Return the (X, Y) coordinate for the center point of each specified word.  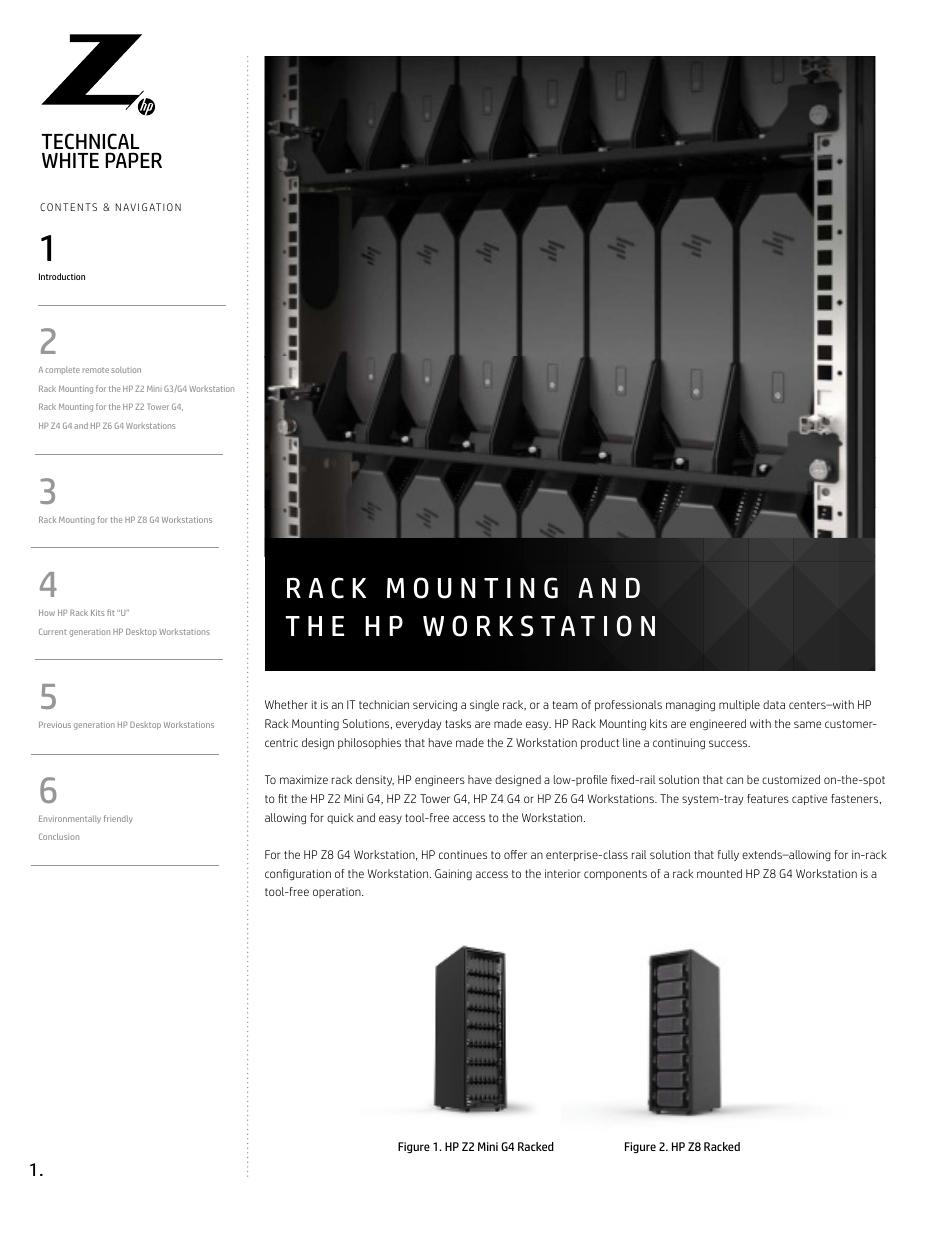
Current (53, 631)
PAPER (133, 160)
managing (690, 705)
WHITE (70, 160)
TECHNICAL (91, 141)
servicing (435, 705)
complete (62, 370)
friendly (118, 819)
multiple (739, 705)
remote (96, 370)
